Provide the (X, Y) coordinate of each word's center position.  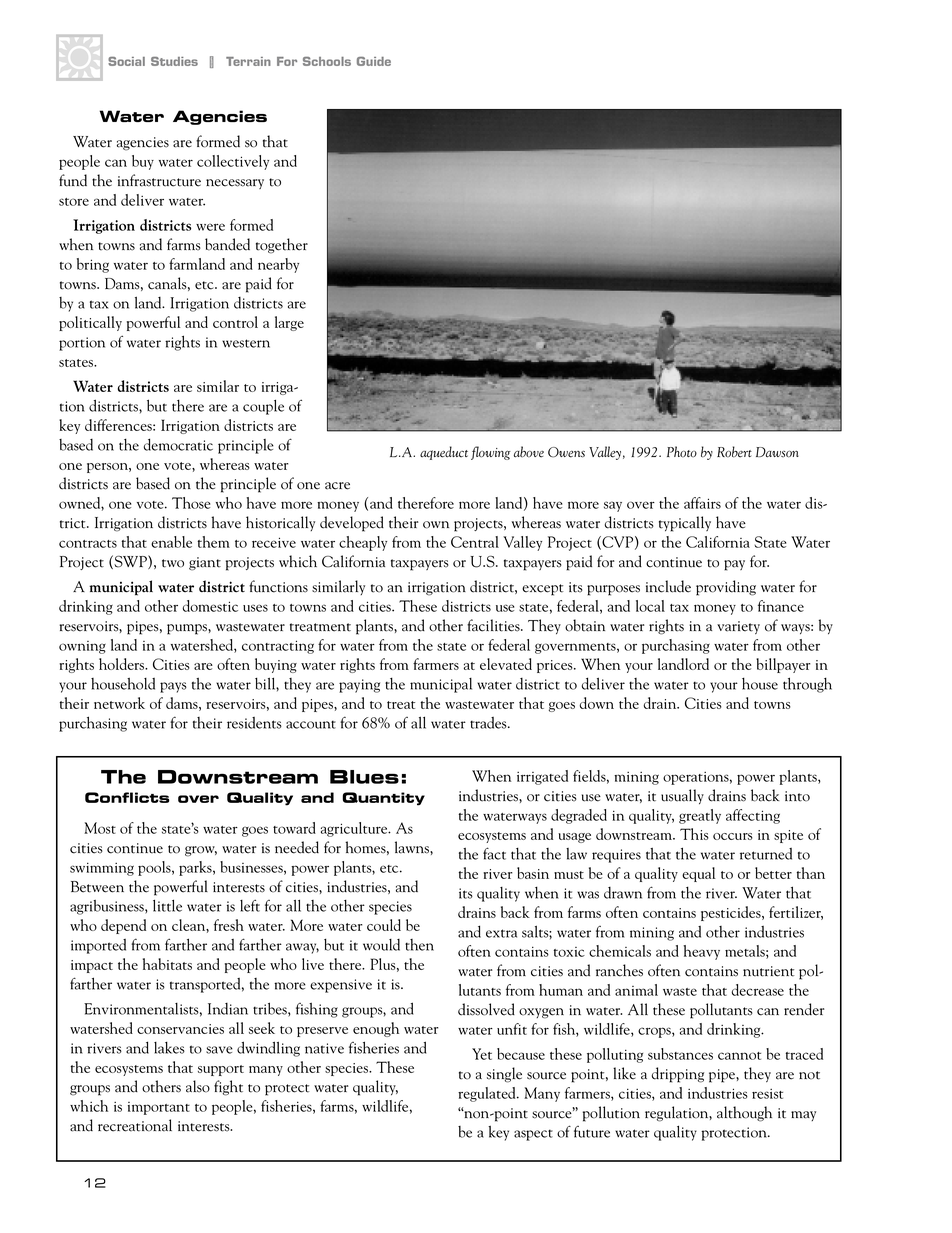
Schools (327, 61)
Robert (734, 452)
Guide (374, 61)
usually (682, 796)
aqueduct (444, 453)
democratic (178, 444)
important (159, 1108)
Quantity (383, 799)
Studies (174, 61)
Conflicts (127, 797)
